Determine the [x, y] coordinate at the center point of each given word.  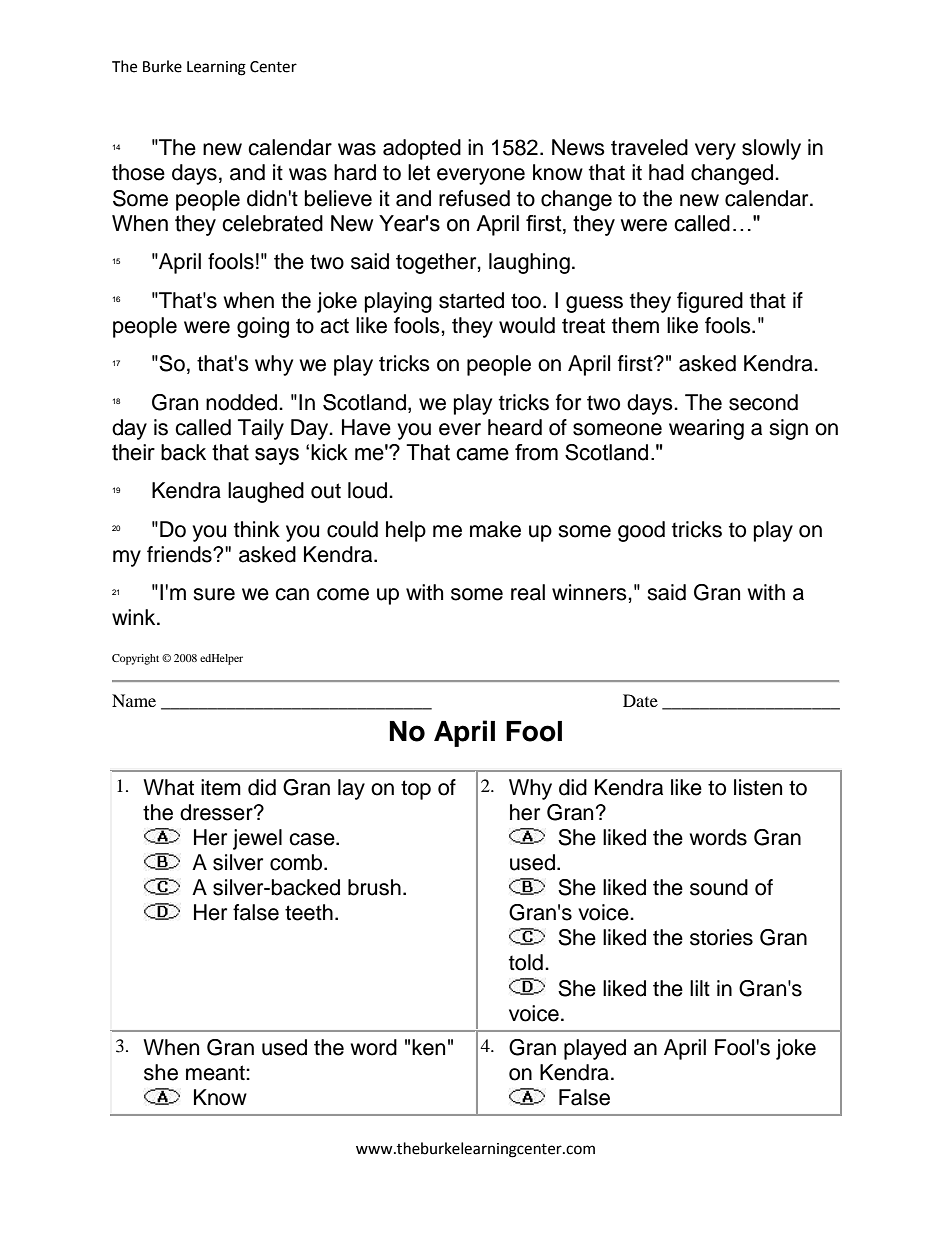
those [138, 172]
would [527, 325]
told [526, 962]
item [221, 787]
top [416, 790]
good [641, 531]
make [495, 529]
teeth [309, 912]
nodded [243, 402]
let [419, 172]
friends [180, 554]
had [666, 172]
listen [758, 787]
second [763, 402]
